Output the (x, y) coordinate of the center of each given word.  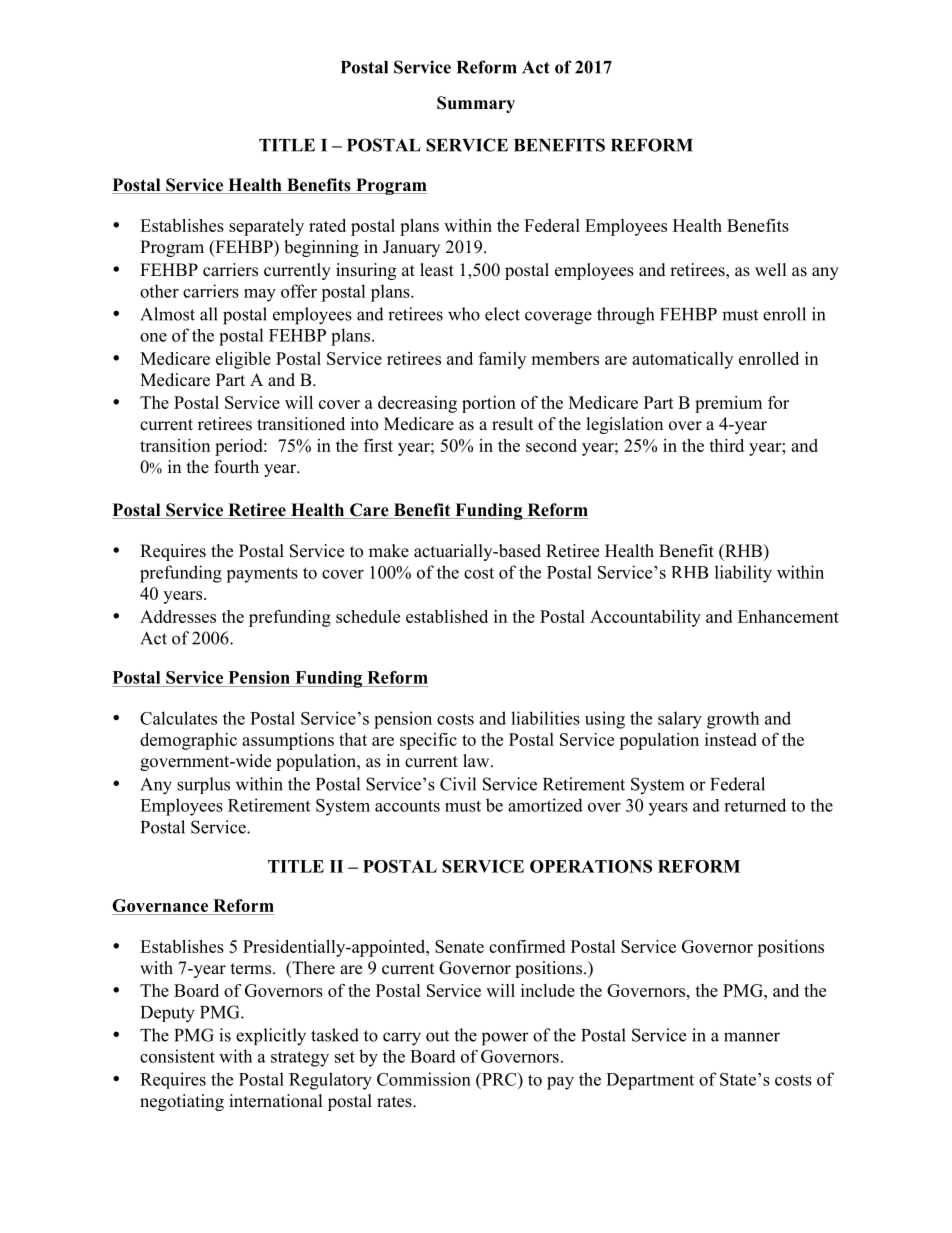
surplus (203, 785)
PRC (499, 1079)
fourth (236, 467)
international (276, 1101)
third (726, 445)
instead (731, 739)
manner (752, 1037)
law (477, 760)
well (771, 270)
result (512, 424)
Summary (476, 104)
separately (266, 227)
